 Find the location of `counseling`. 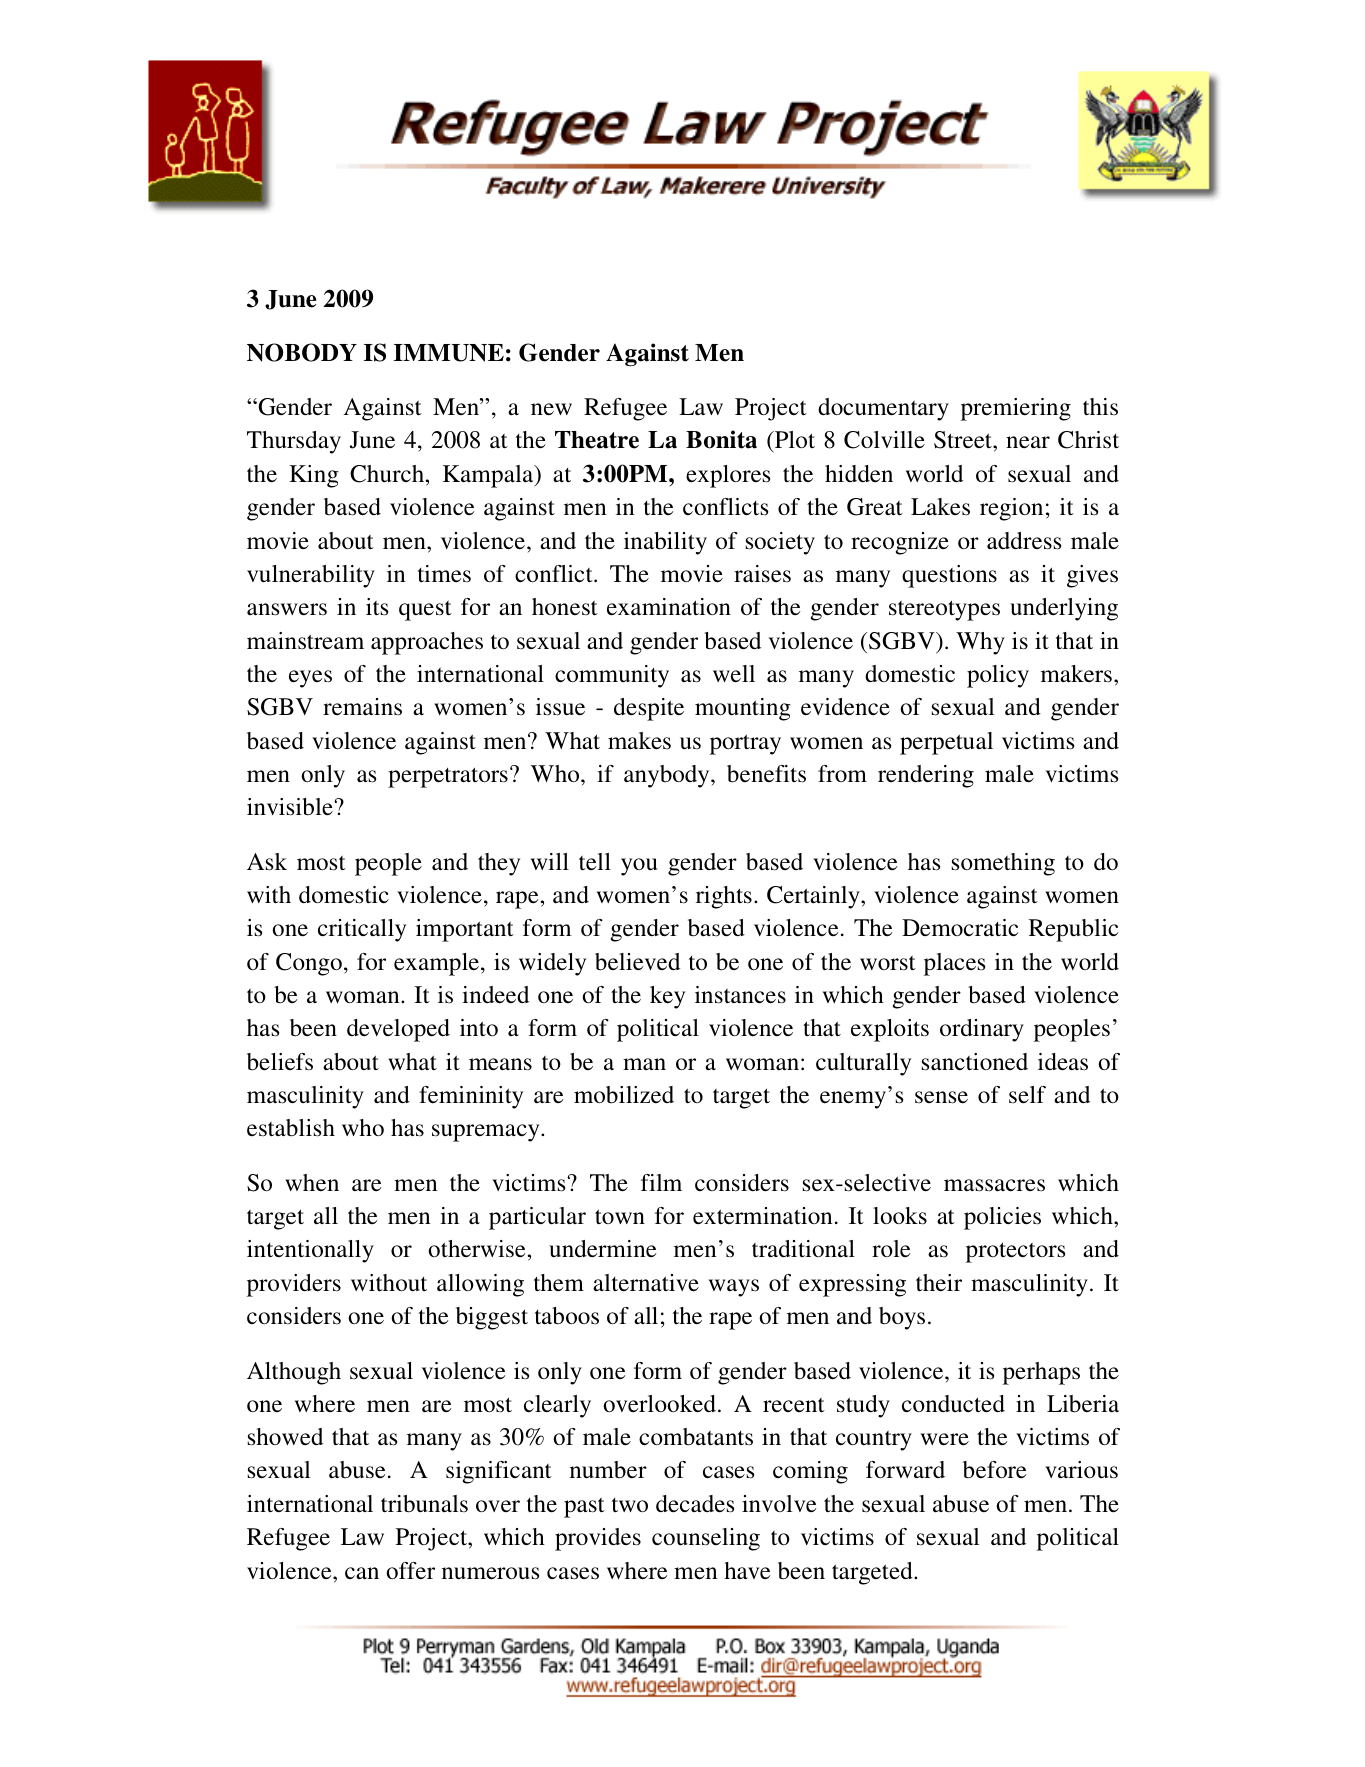

counseling is located at coordinates (706, 1539).
